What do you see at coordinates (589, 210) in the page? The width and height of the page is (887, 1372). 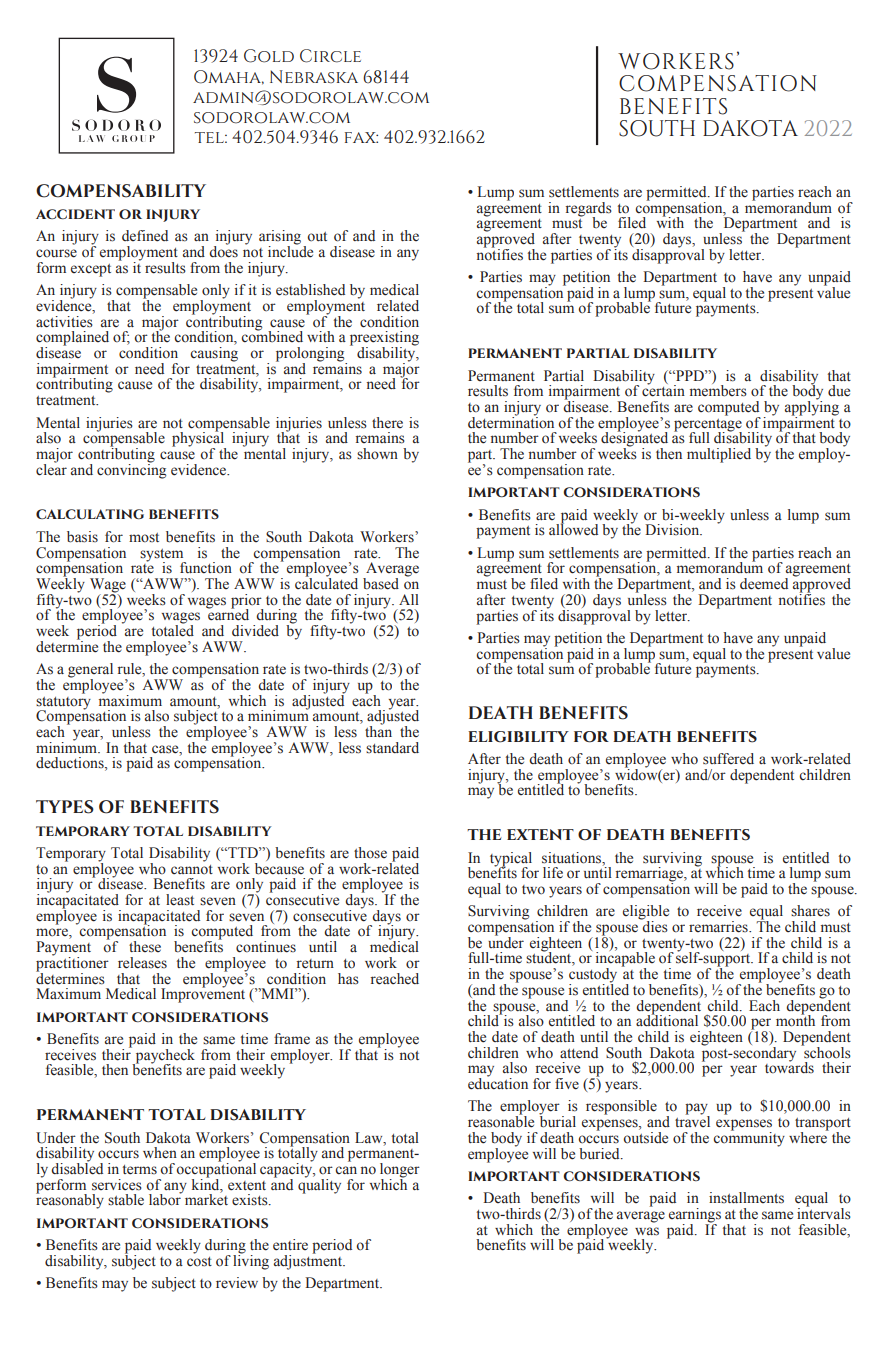 I see `regards` at bounding box center [589, 210].
